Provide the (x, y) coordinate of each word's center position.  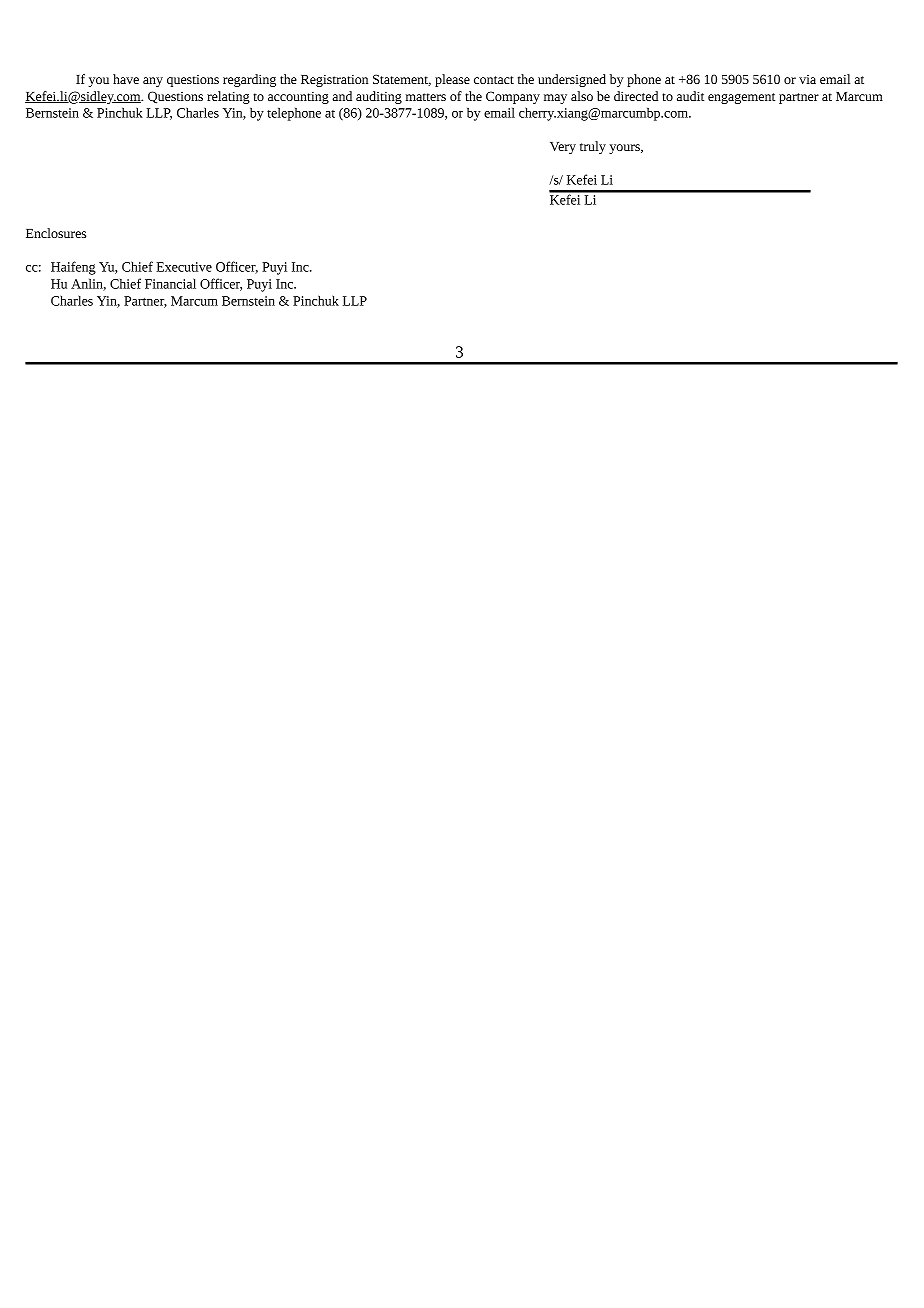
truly (593, 147)
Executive (184, 267)
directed (636, 96)
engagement (741, 98)
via (807, 79)
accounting (298, 98)
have (126, 79)
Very (563, 148)
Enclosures (56, 233)
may (555, 99)
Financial (170, 283)
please (452, 80)
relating (228, 97)
